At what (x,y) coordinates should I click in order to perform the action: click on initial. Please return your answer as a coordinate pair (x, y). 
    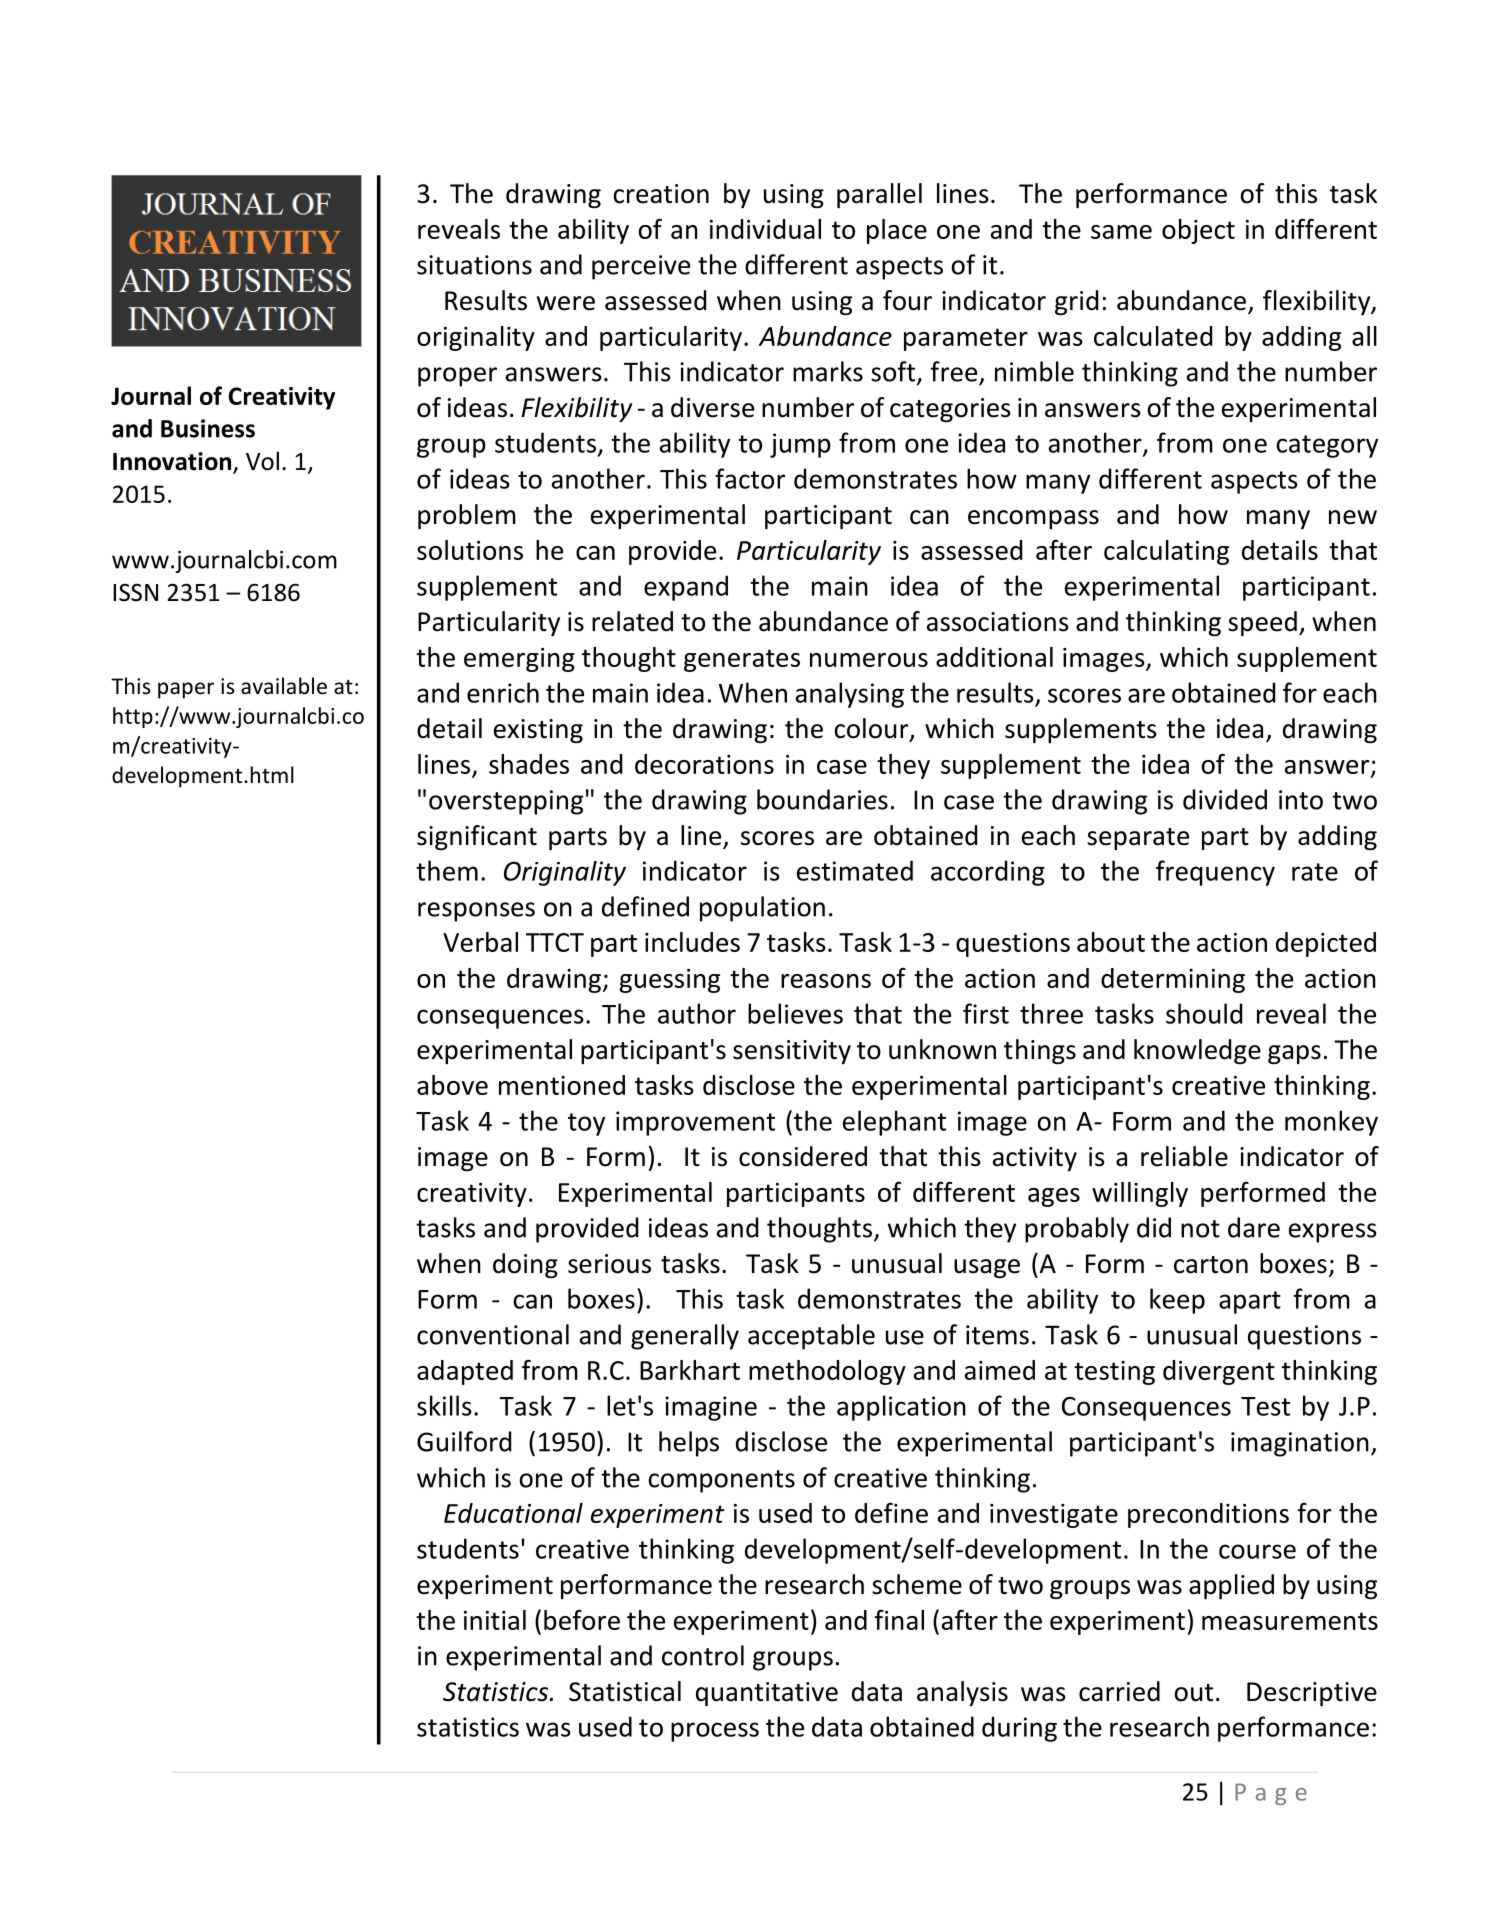
    Looking at the image, I should click on (495, 1620).
